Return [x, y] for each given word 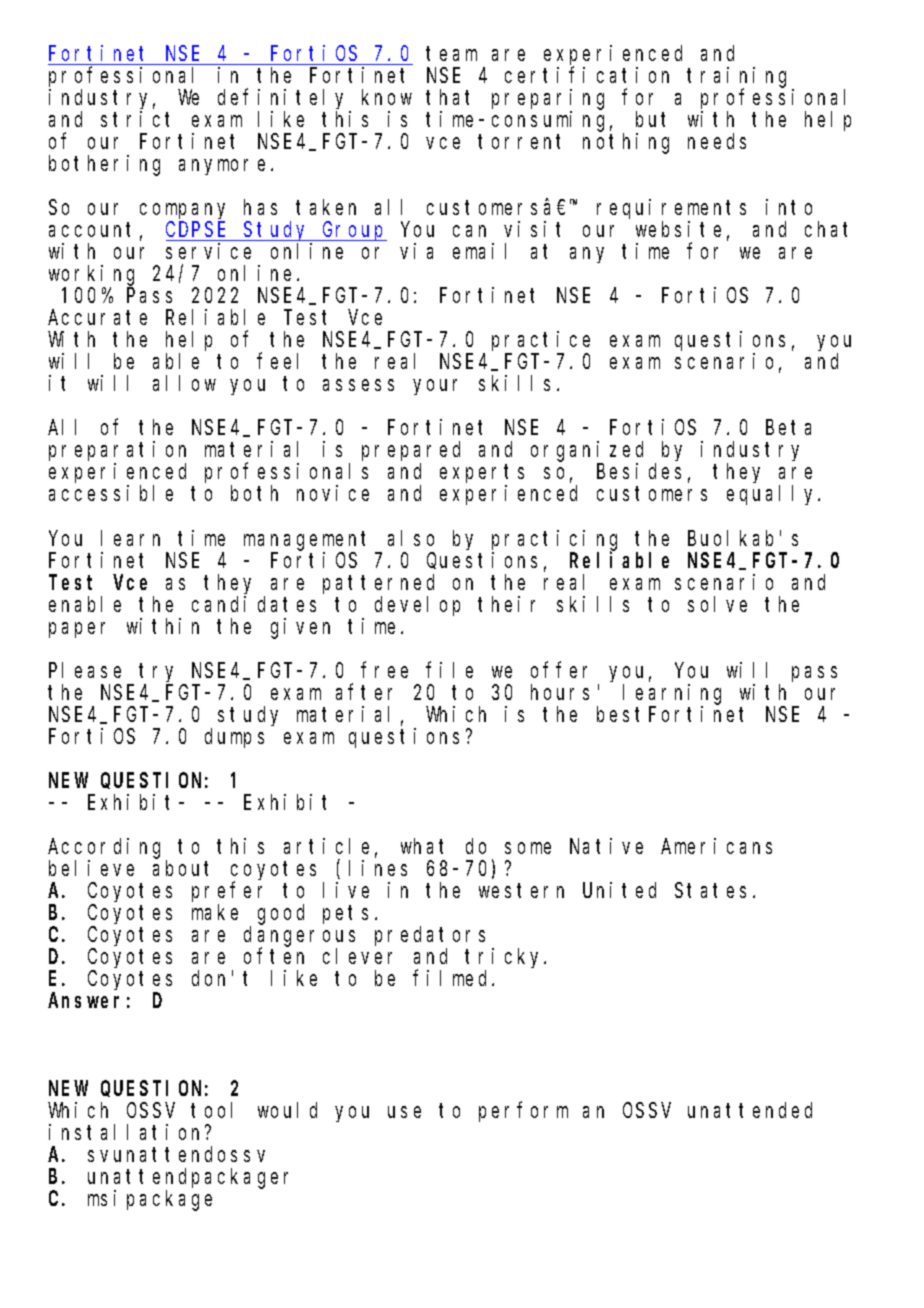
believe [91, 868]
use [404, 1112]
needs [717, 141]
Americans [716, 846]
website [678, 229]
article [326, 846]
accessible [111, 493]
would [287, 1110]
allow [184, 383]
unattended [750, 1110]
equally [773, 495]
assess [358, 385]
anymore [222, 167]
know [387, 97]
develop [417, 606]
